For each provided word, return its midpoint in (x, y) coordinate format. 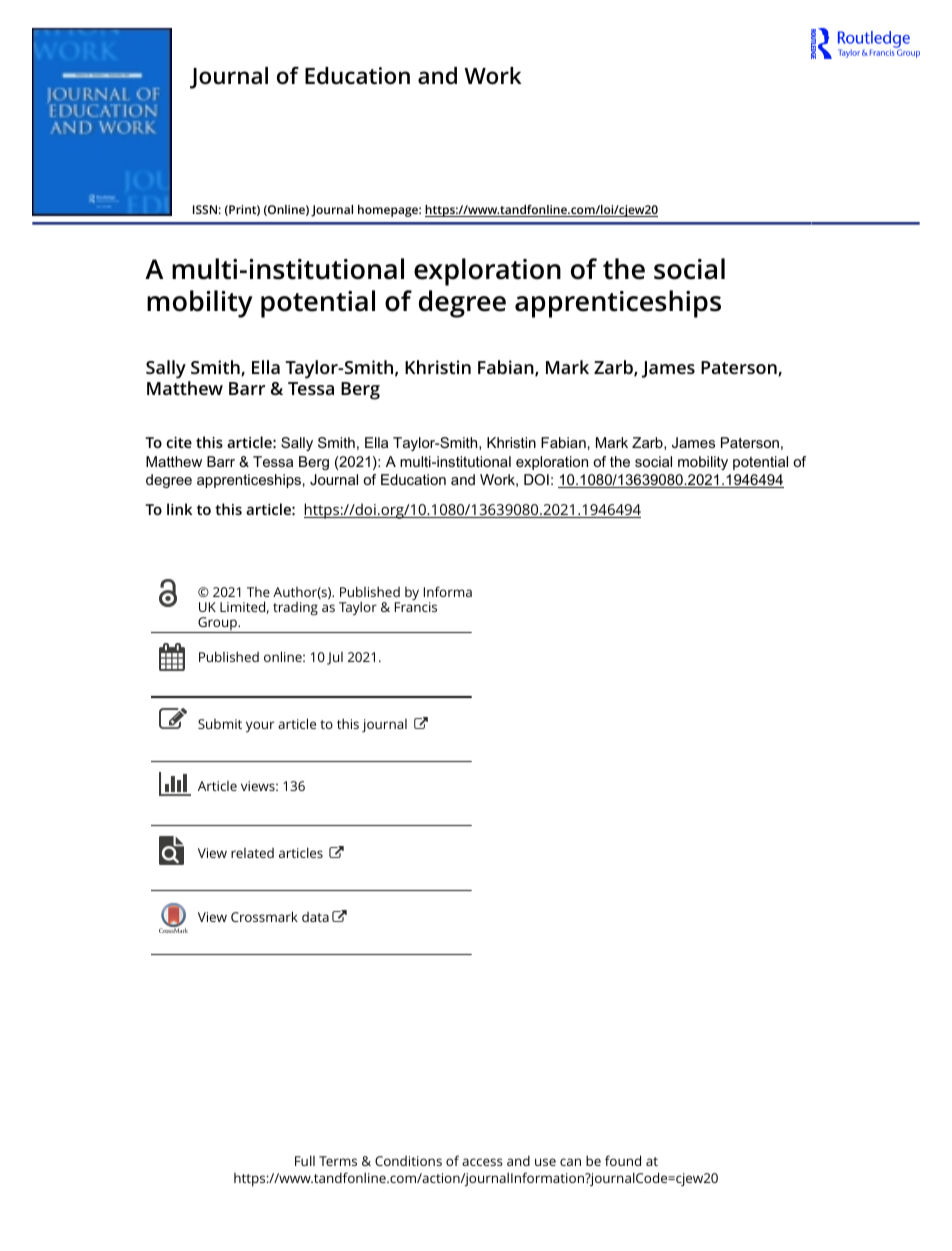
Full (305, 1160)
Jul (335, 658)
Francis (416, 606)
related (252, 853)
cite (179, 442)
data (315, 917)
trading (295, 609)
